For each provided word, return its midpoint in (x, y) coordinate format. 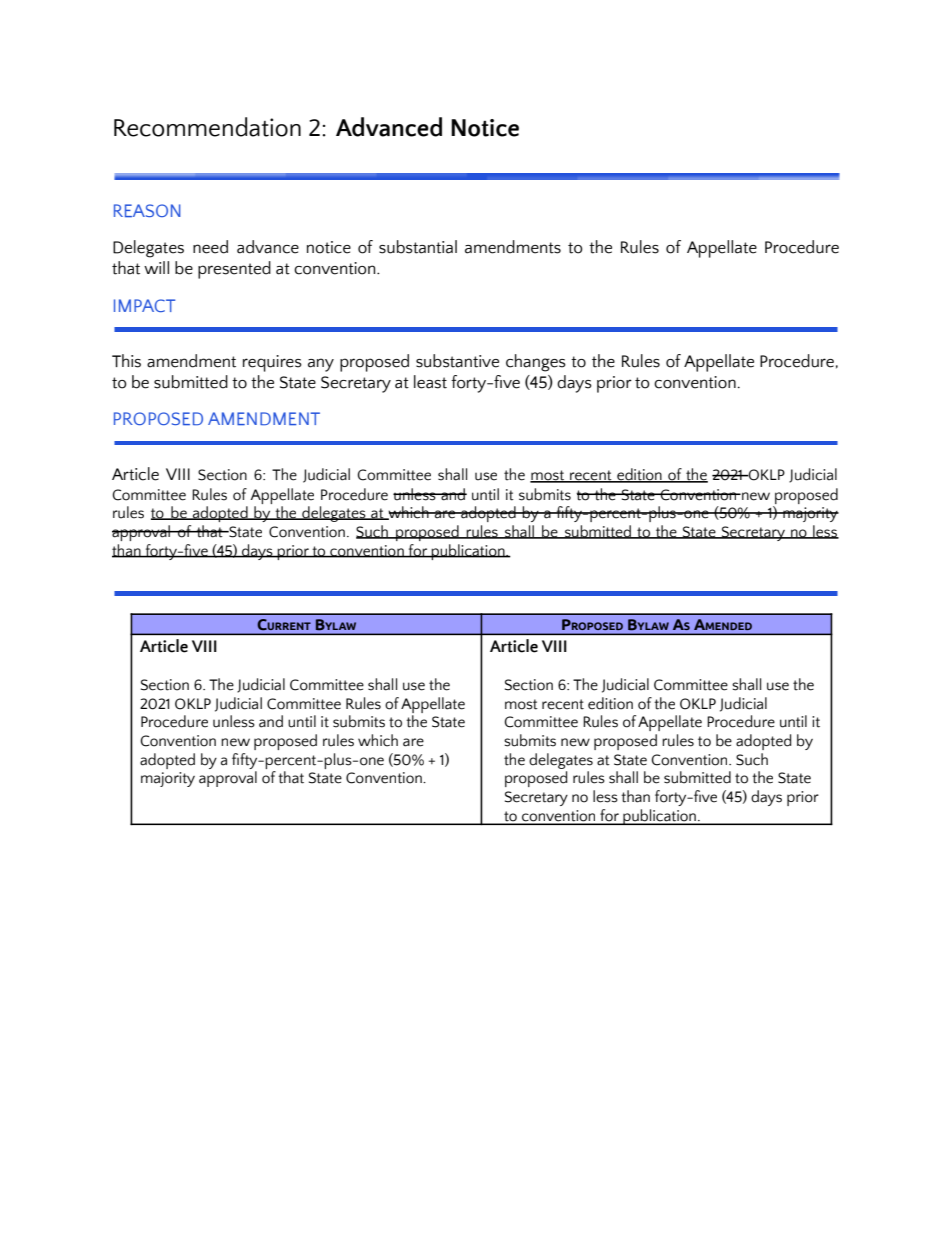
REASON (147, 210)
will (156, 267)
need (210, 247)
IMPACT (144, 305)
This (126, 361)
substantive (457, 361)
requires (272, 363)
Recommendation (207, 127)
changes (536, 363)
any (321, 365)
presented (234, 270)
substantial (418, 247)
